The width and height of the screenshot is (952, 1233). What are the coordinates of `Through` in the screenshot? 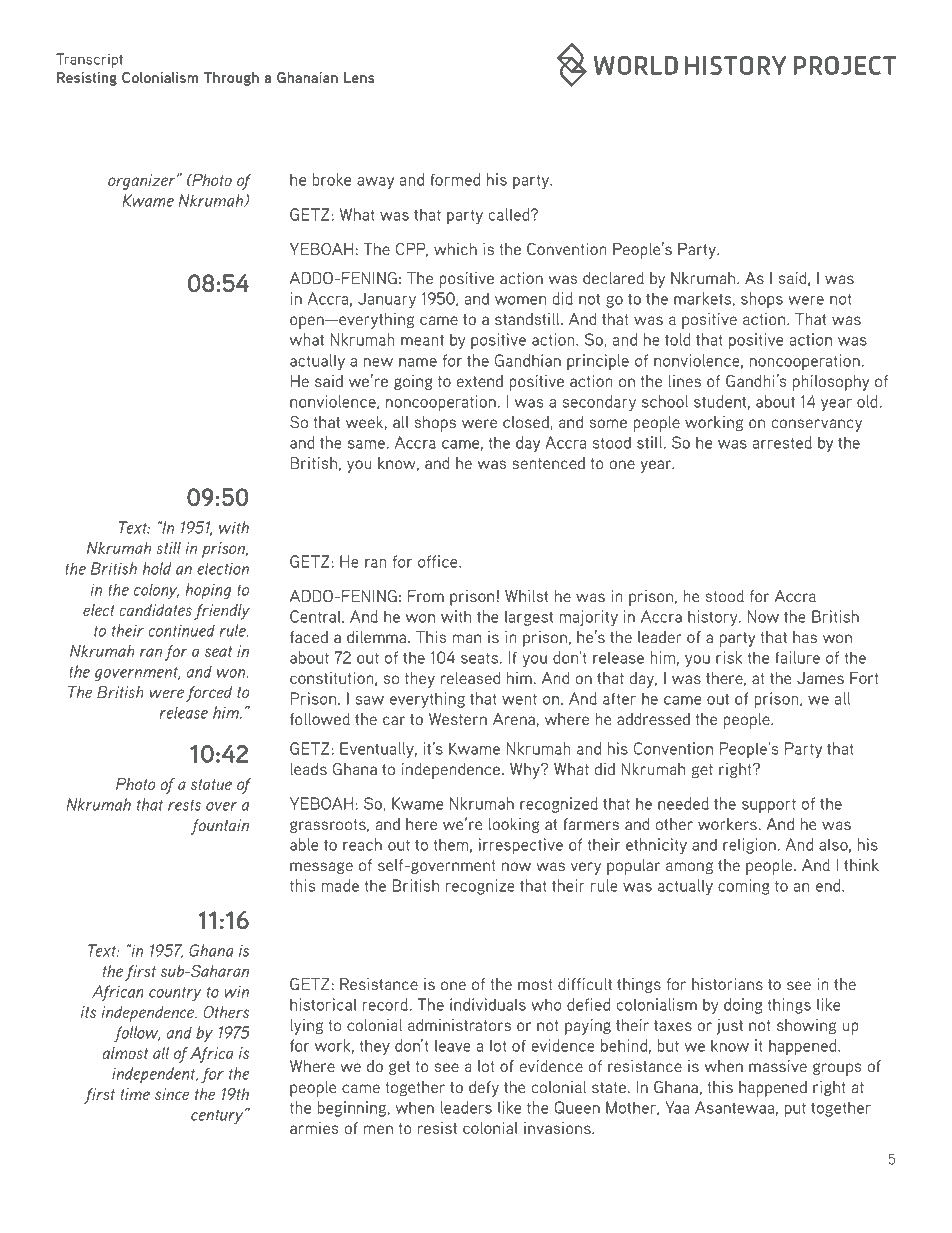 It's located at (231, 79).
